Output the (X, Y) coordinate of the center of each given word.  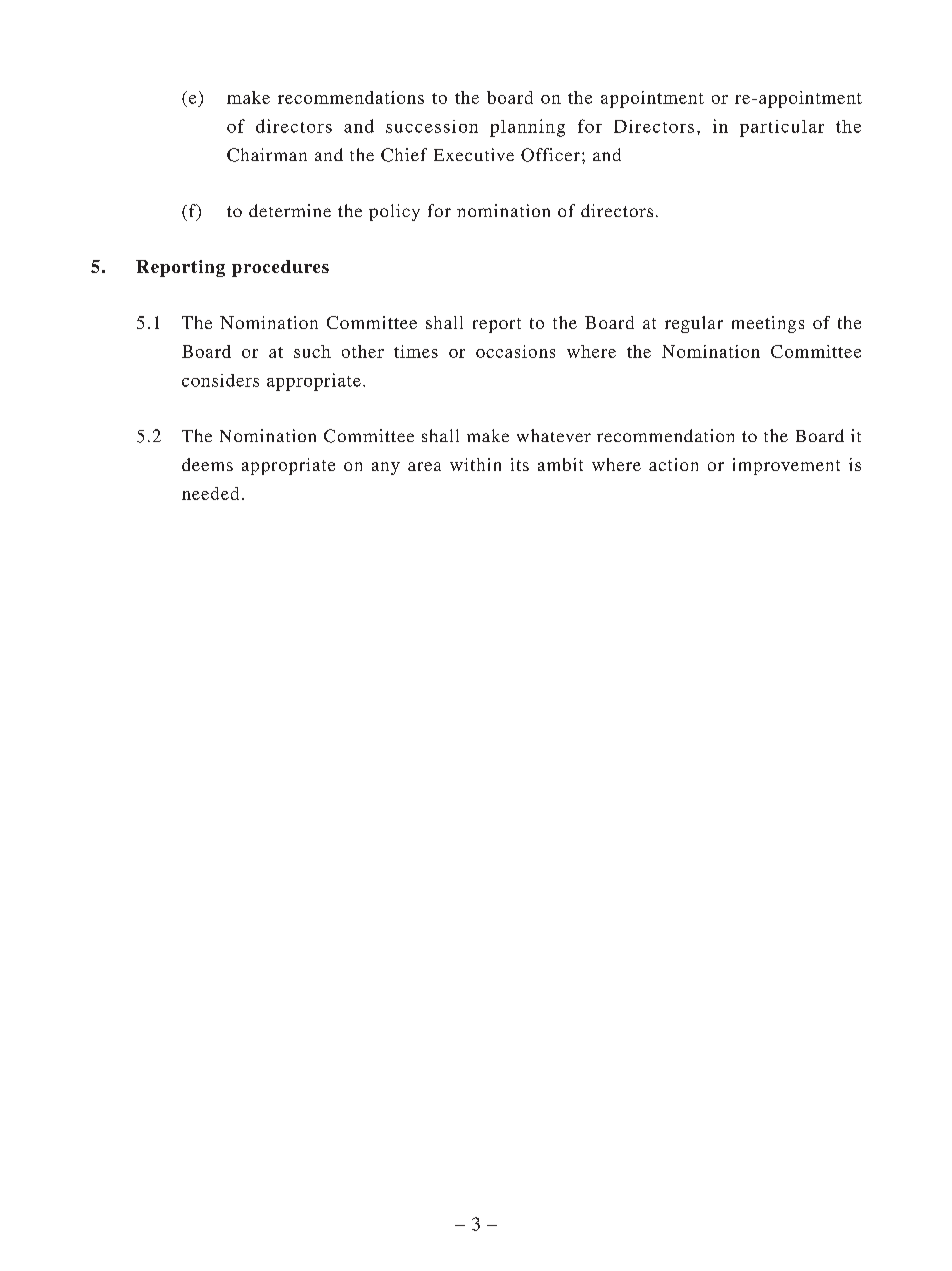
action (673, 464)
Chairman (267, 155)
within (475, 464)
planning (527, 128)
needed (210, 493)
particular (782, 128)
